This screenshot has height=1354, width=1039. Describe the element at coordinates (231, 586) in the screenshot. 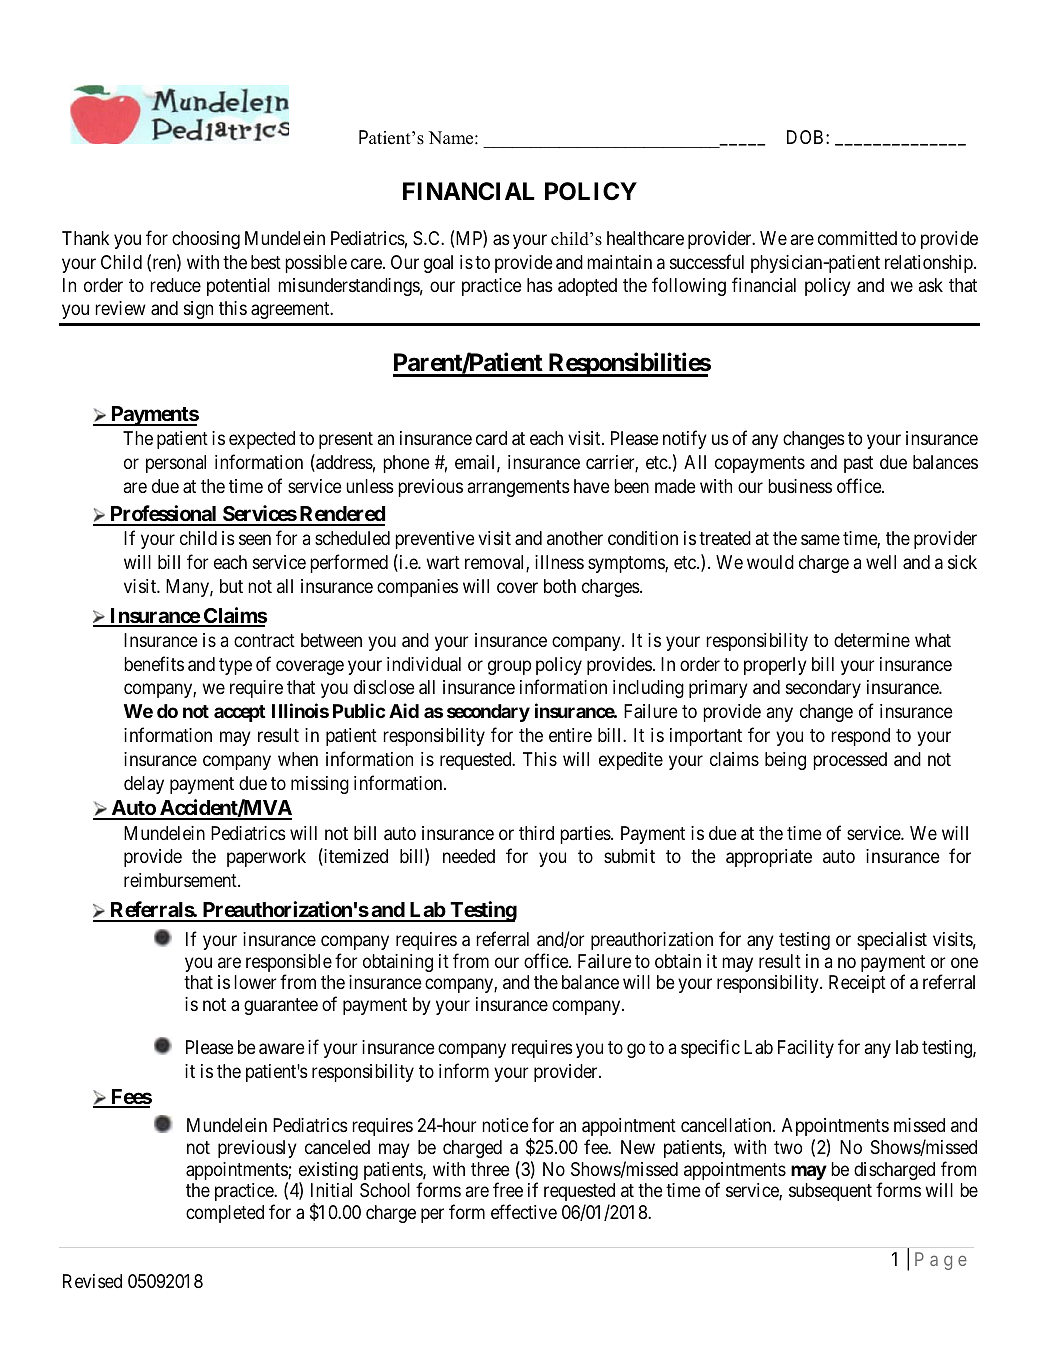

I see `but` at that location.
